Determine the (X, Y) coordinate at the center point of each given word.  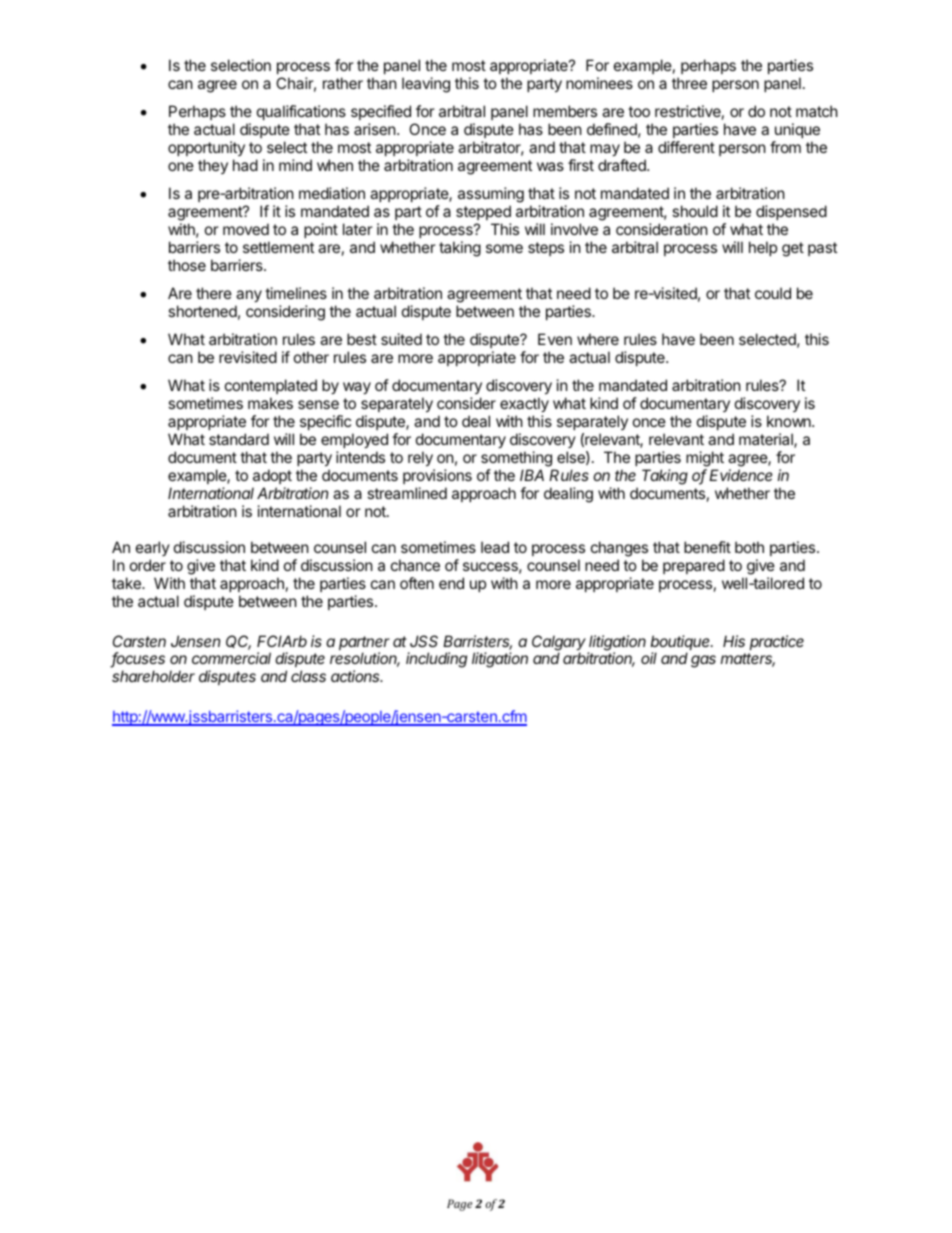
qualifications (301, 112)
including (436, 660)
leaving (426, 85)
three (689, 83)
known (790, 421)
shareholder (153, 676)
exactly (524, 406)
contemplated (271, 388)
